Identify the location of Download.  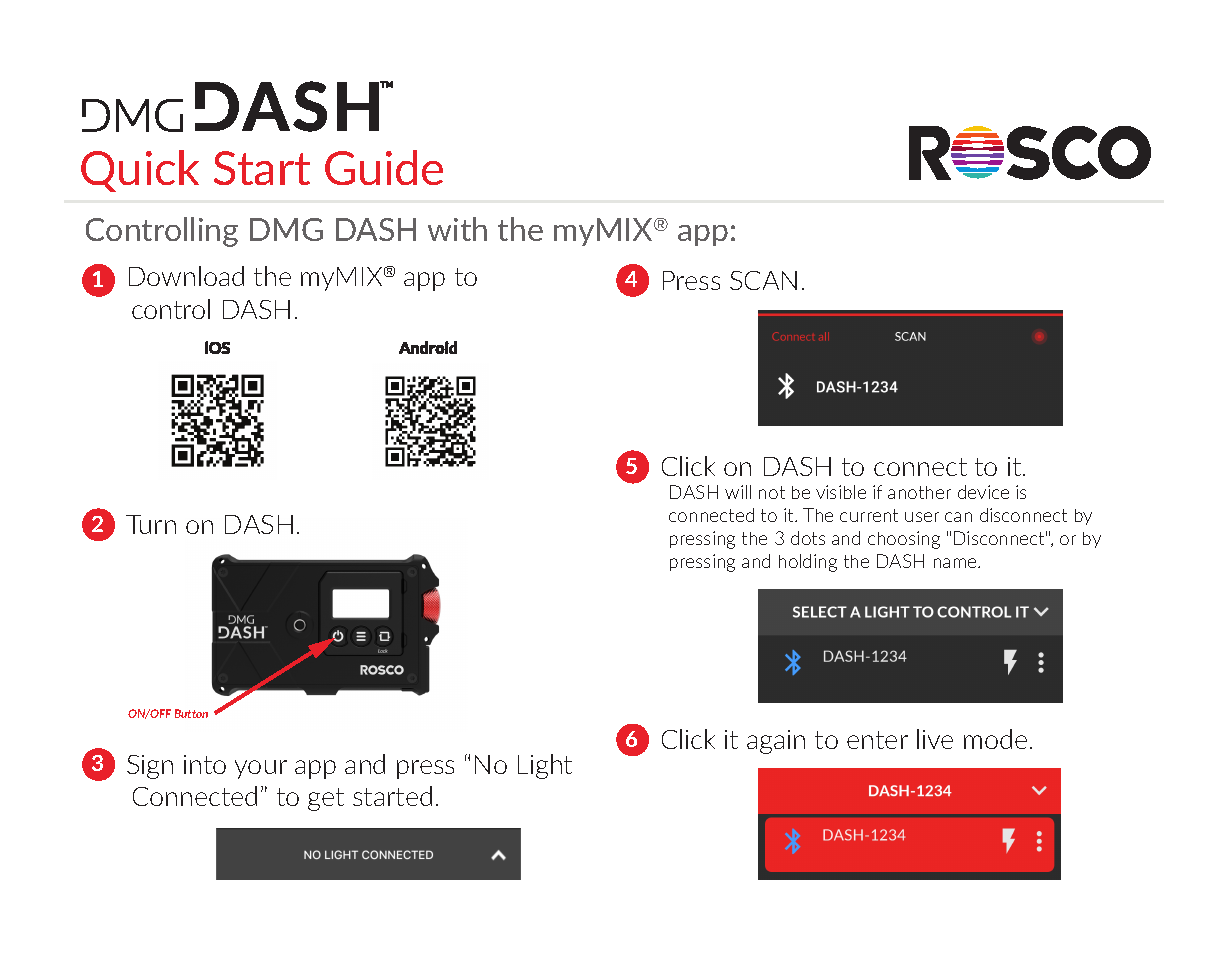
(186, 276).
